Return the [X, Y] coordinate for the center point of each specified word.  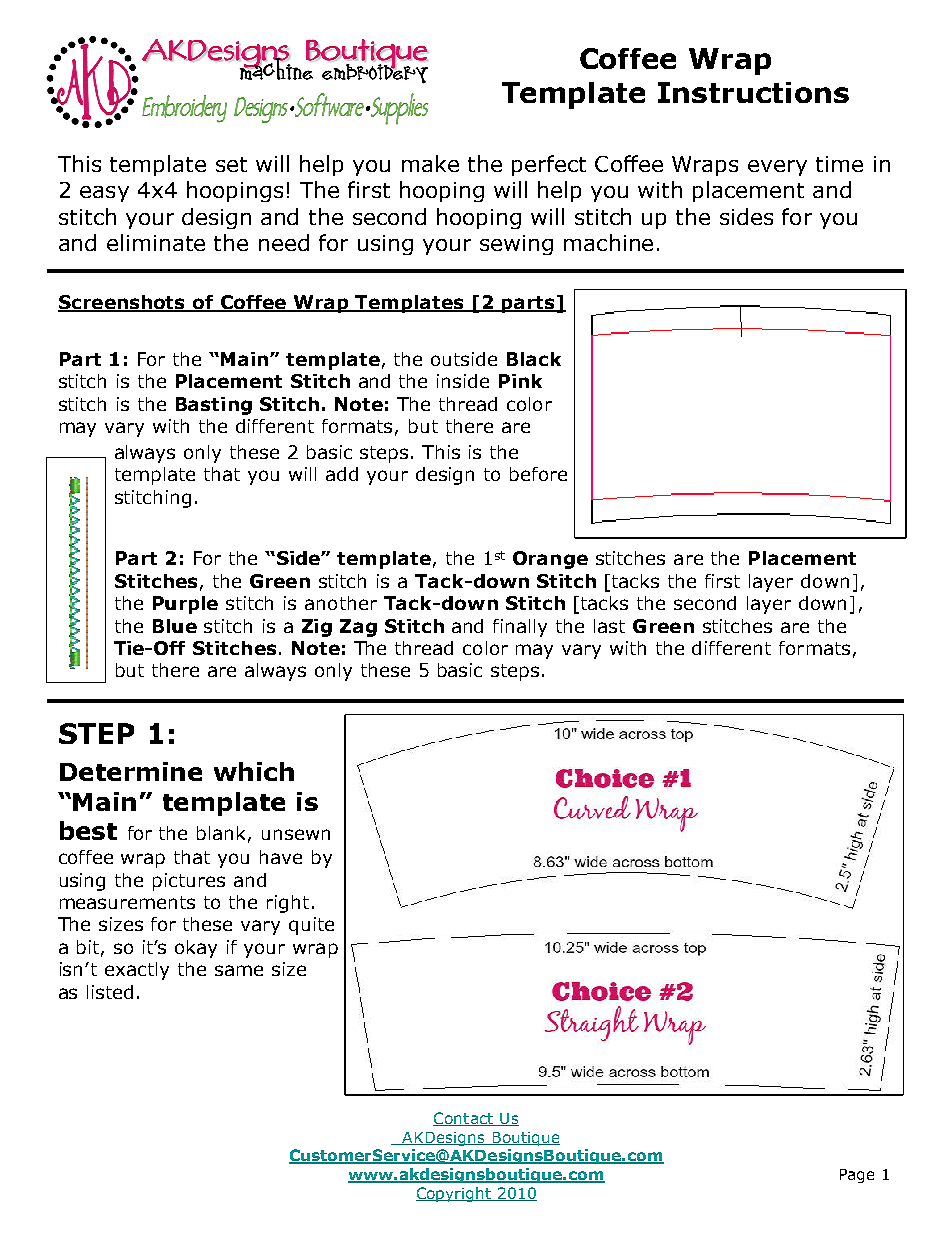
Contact [464, 1119]
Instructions [753, 92]
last [609, 626]
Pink [520, 381]
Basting [214, 406]
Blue [175, 626]
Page [857, 1176]
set [231, 164]
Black [534, 359]
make [430, 163]
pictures [189, 882]
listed [110, 992]
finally [520, 628]
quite [311, 926]
